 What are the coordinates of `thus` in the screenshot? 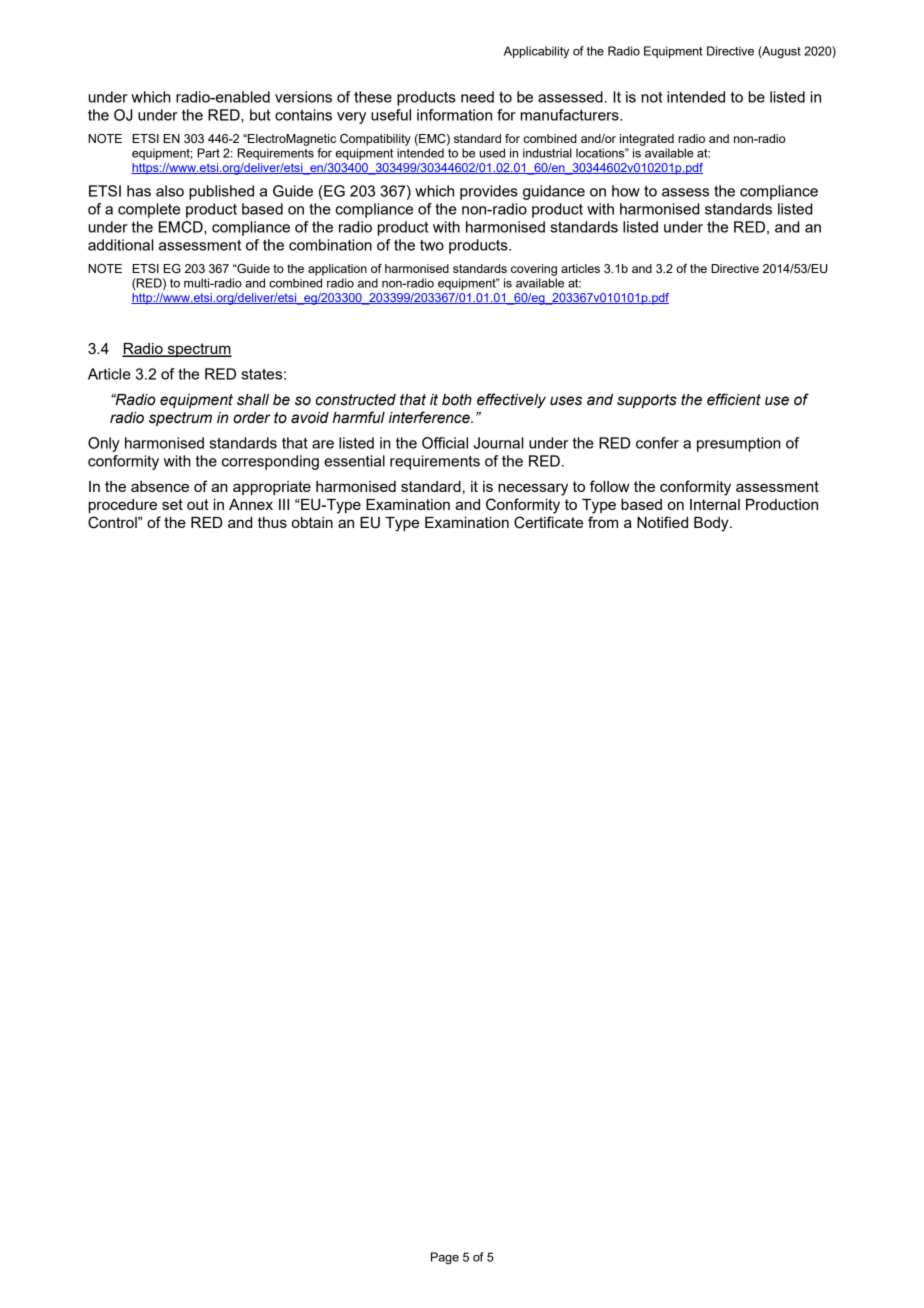 It's located at (272, 522).
